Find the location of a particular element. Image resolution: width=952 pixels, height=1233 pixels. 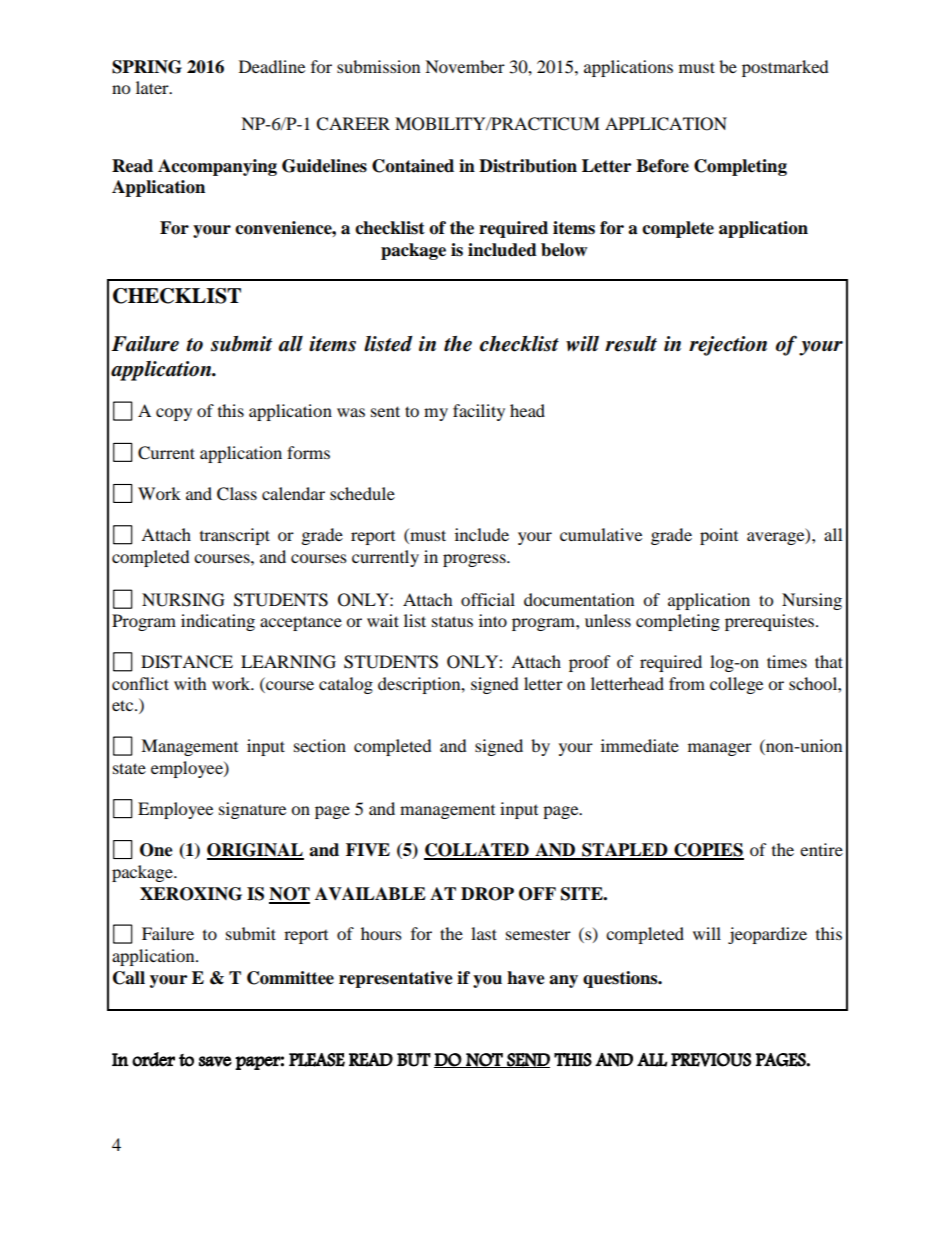

Before is located at coordinates (662, 166).
